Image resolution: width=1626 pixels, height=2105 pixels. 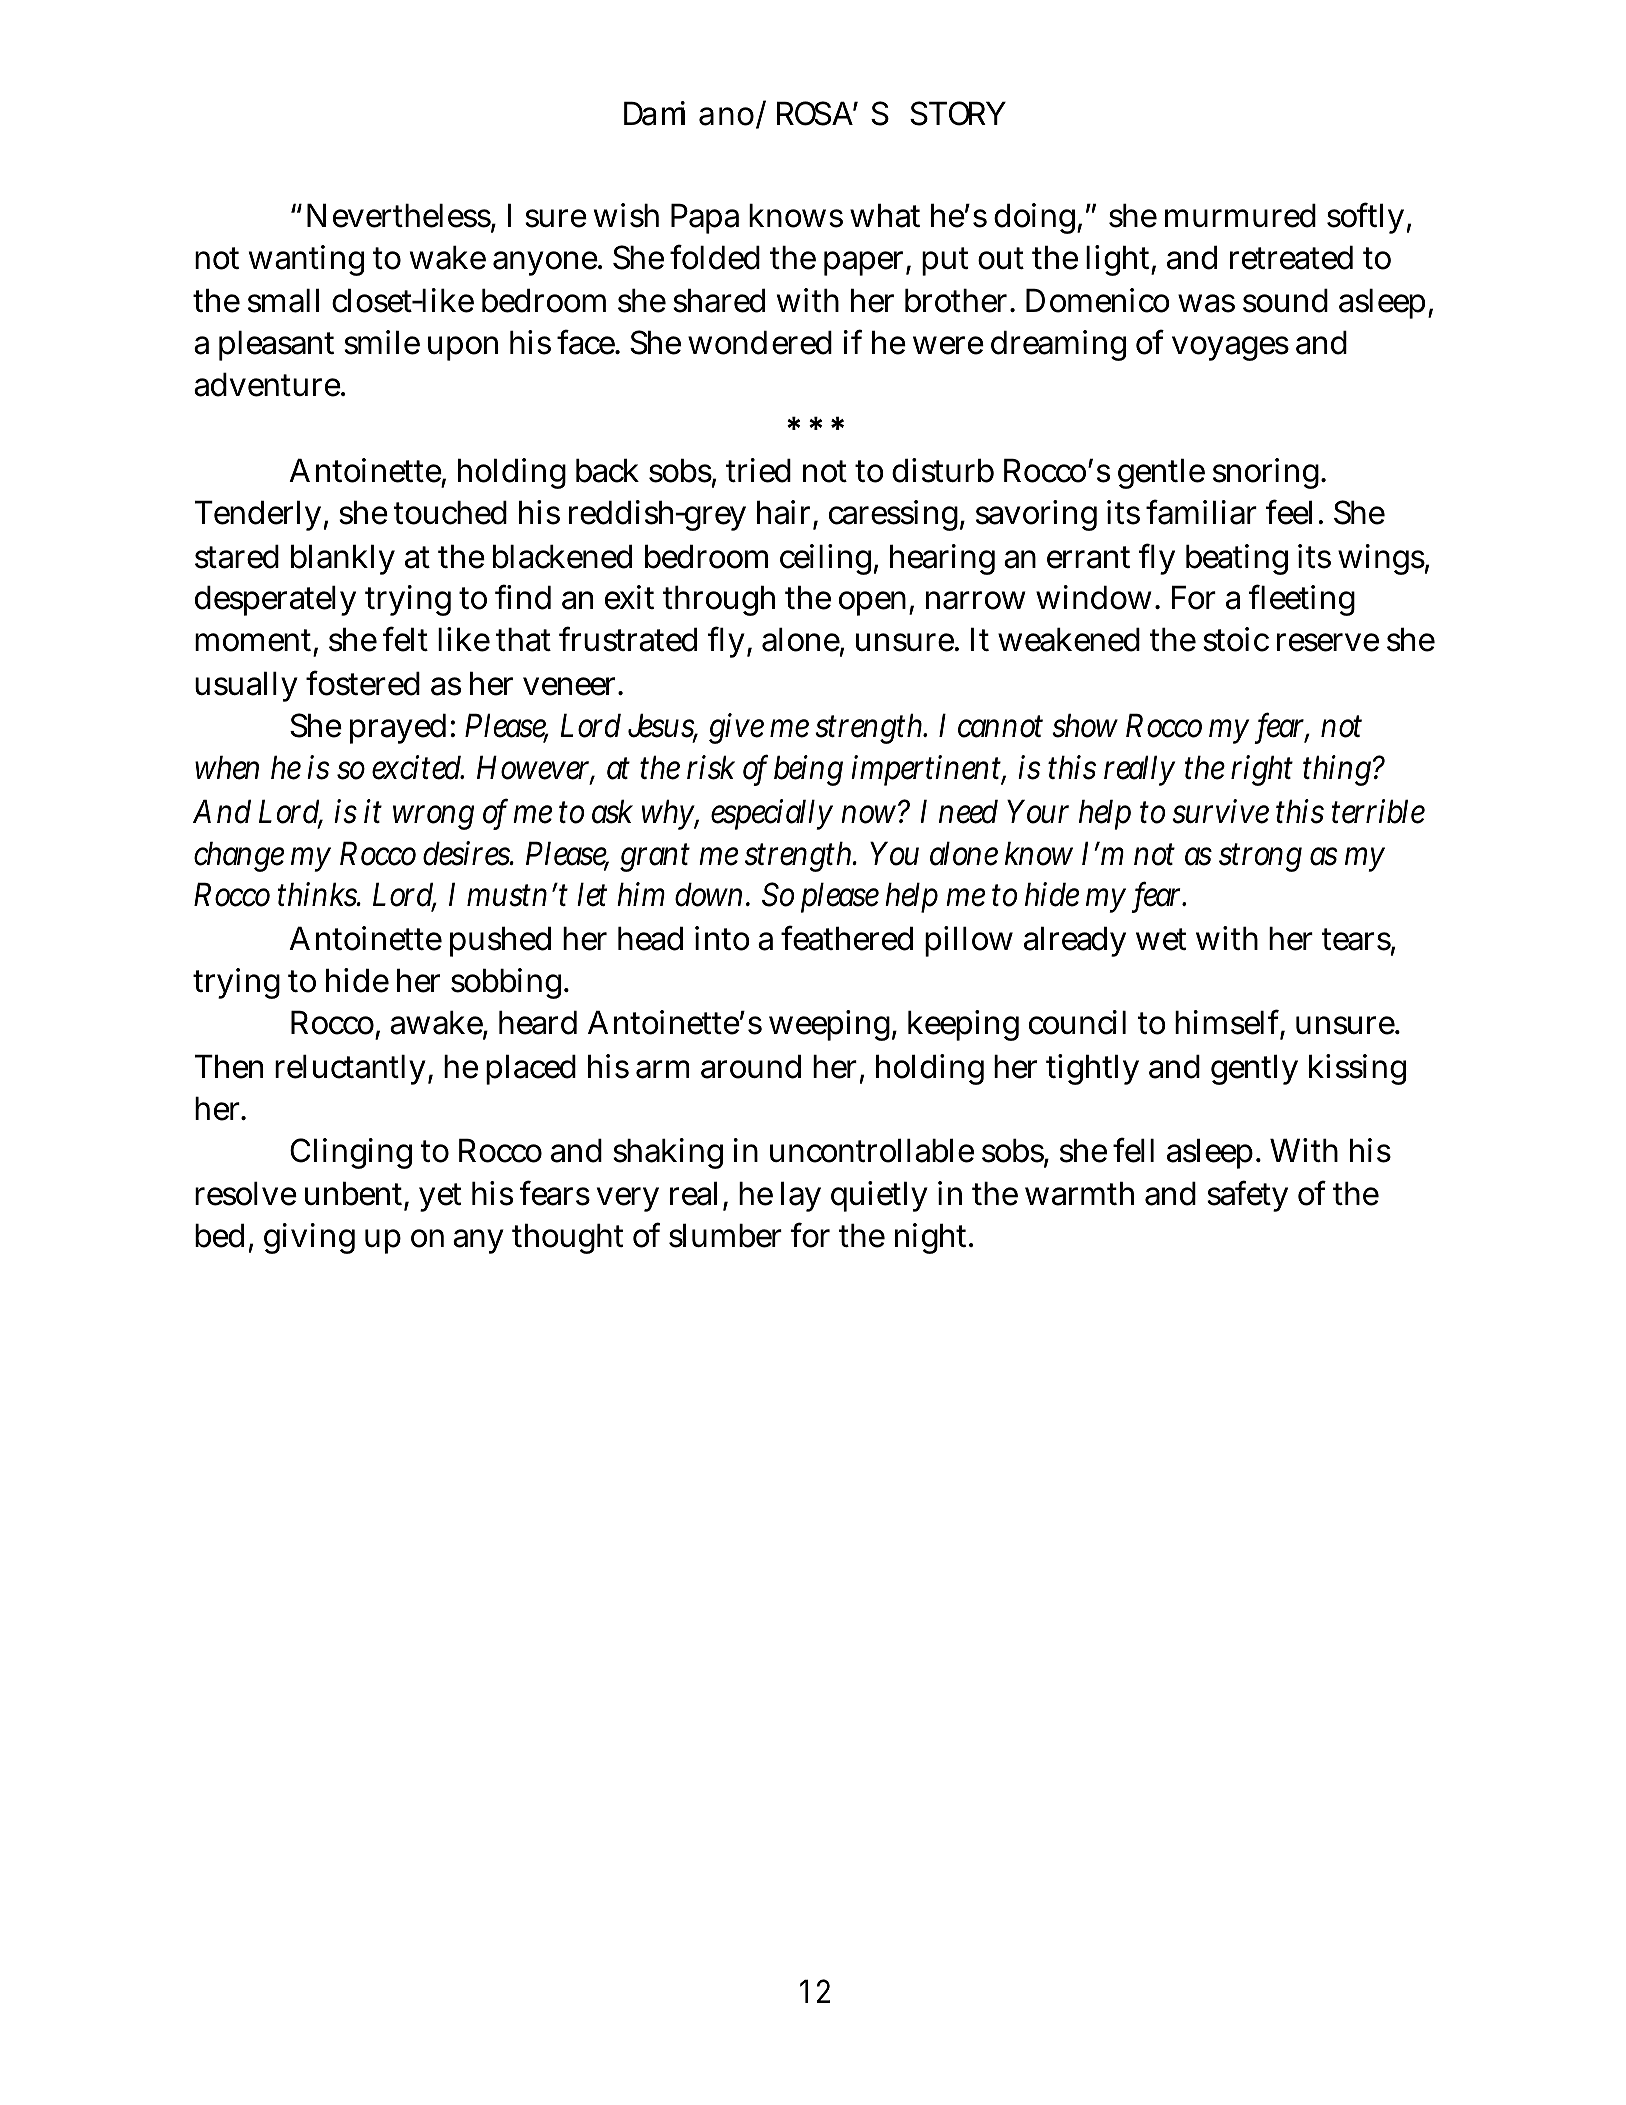 What do you see at coordinates (736, 728) in the screenshot?
I see `give` at bounding box center [736, 728].
